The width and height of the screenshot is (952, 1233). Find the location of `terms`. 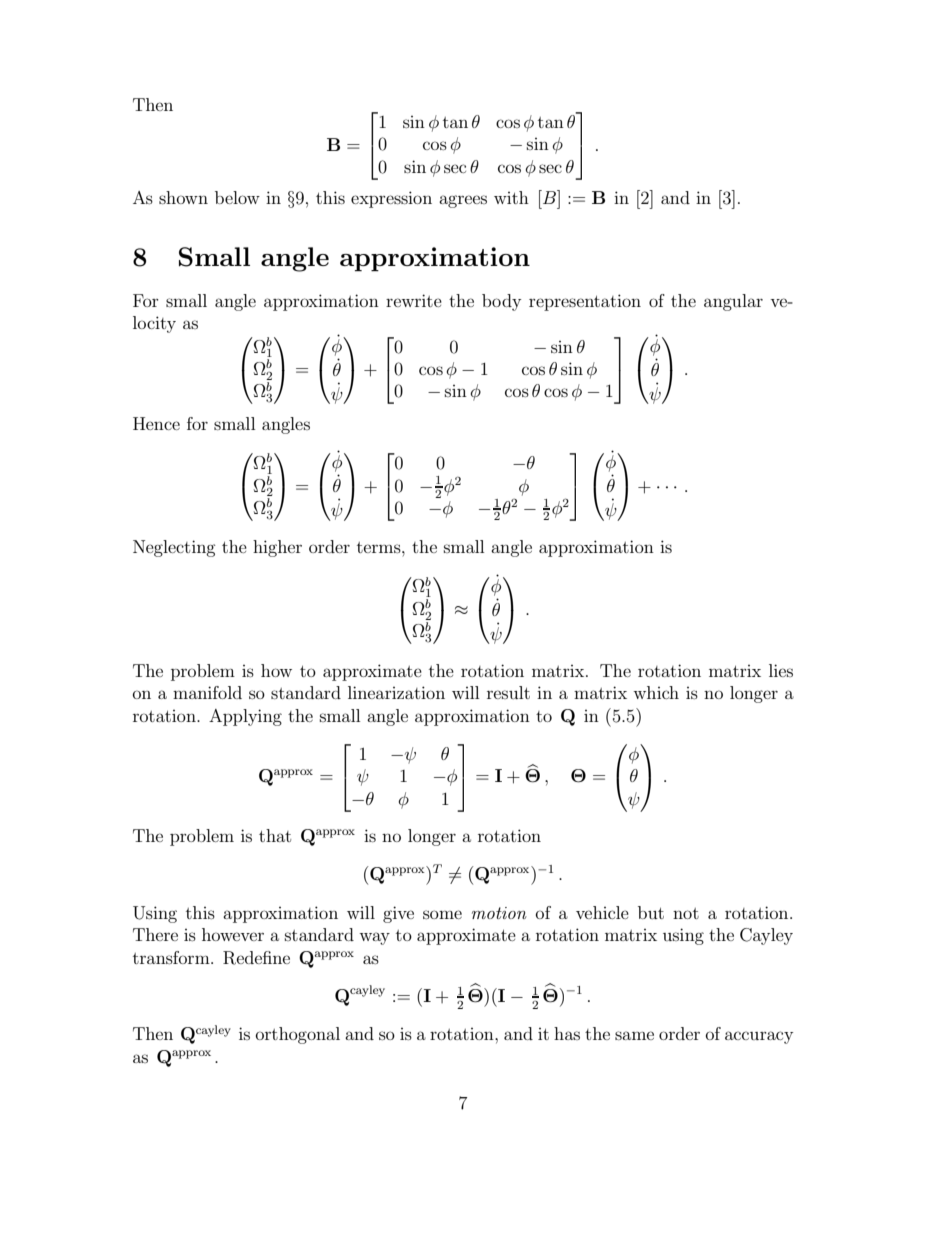

terms is located at coordinates (380, 547).
